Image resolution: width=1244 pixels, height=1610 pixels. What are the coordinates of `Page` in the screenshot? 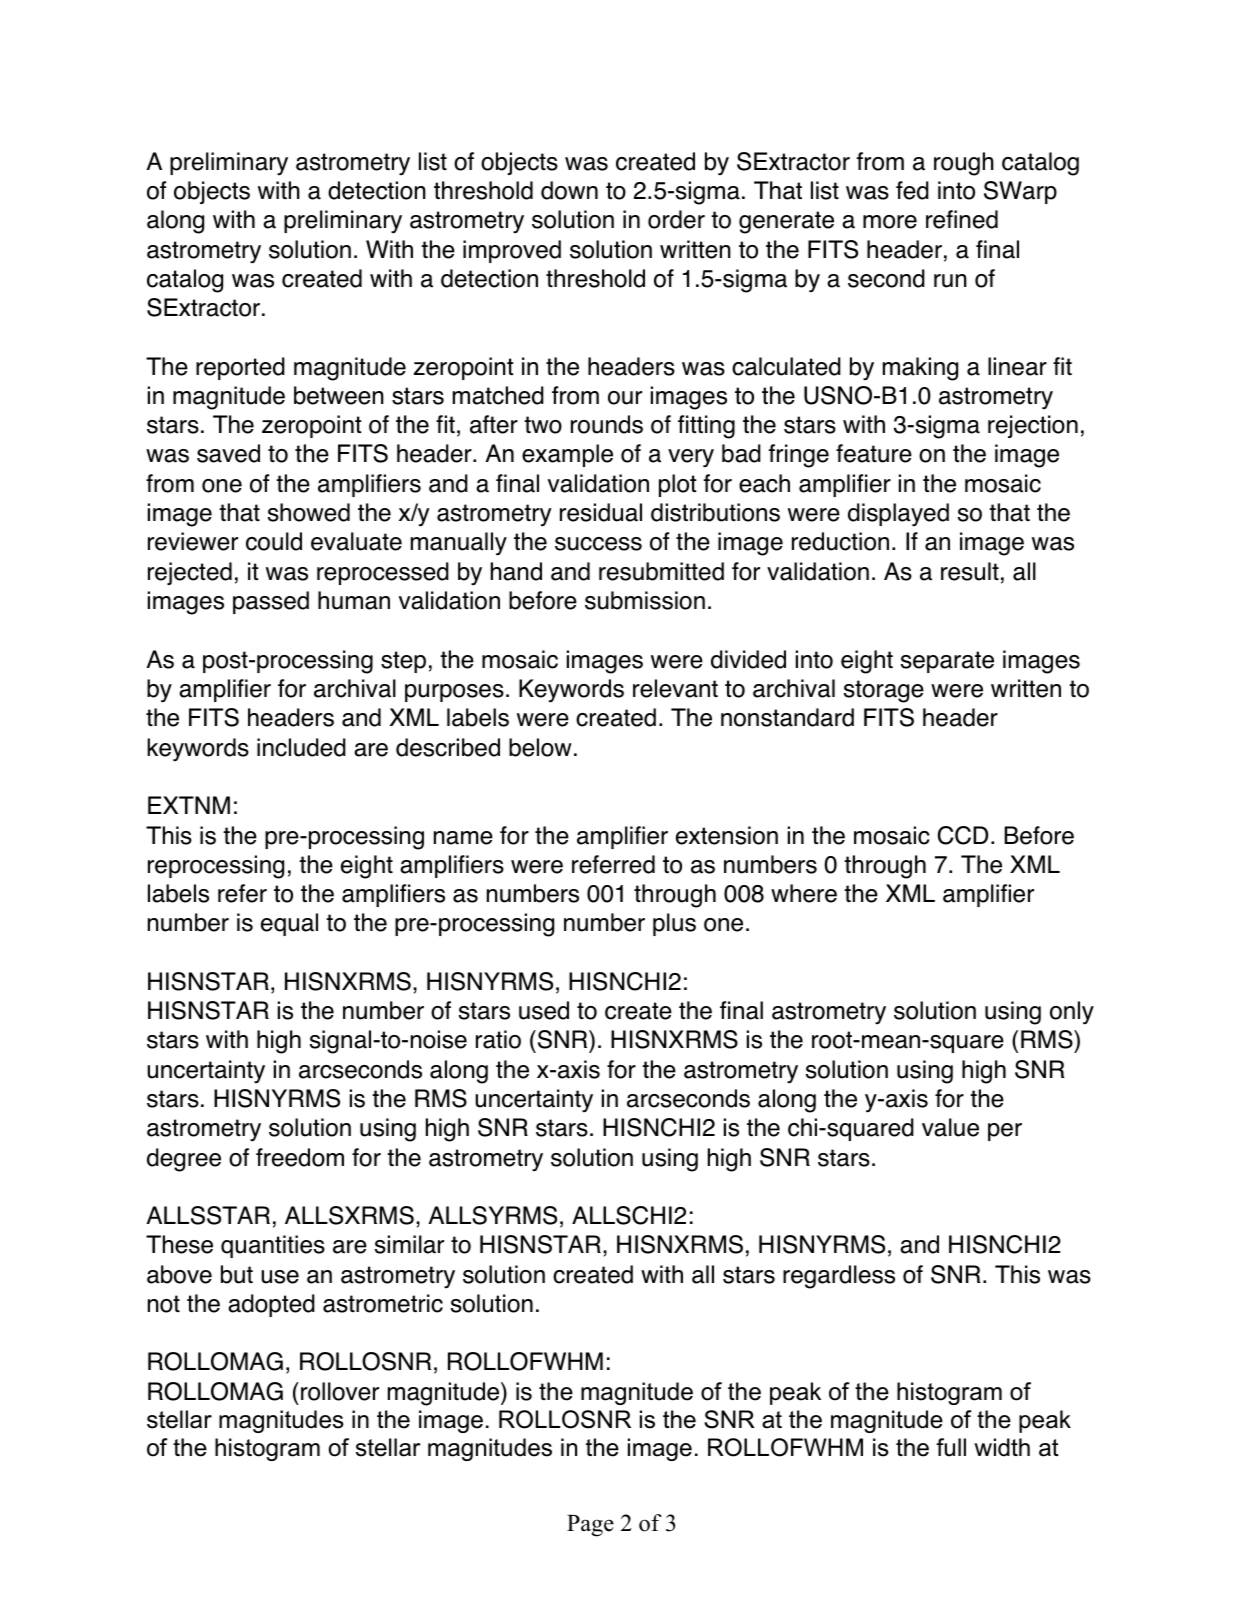 It's located at (590, 1526).
